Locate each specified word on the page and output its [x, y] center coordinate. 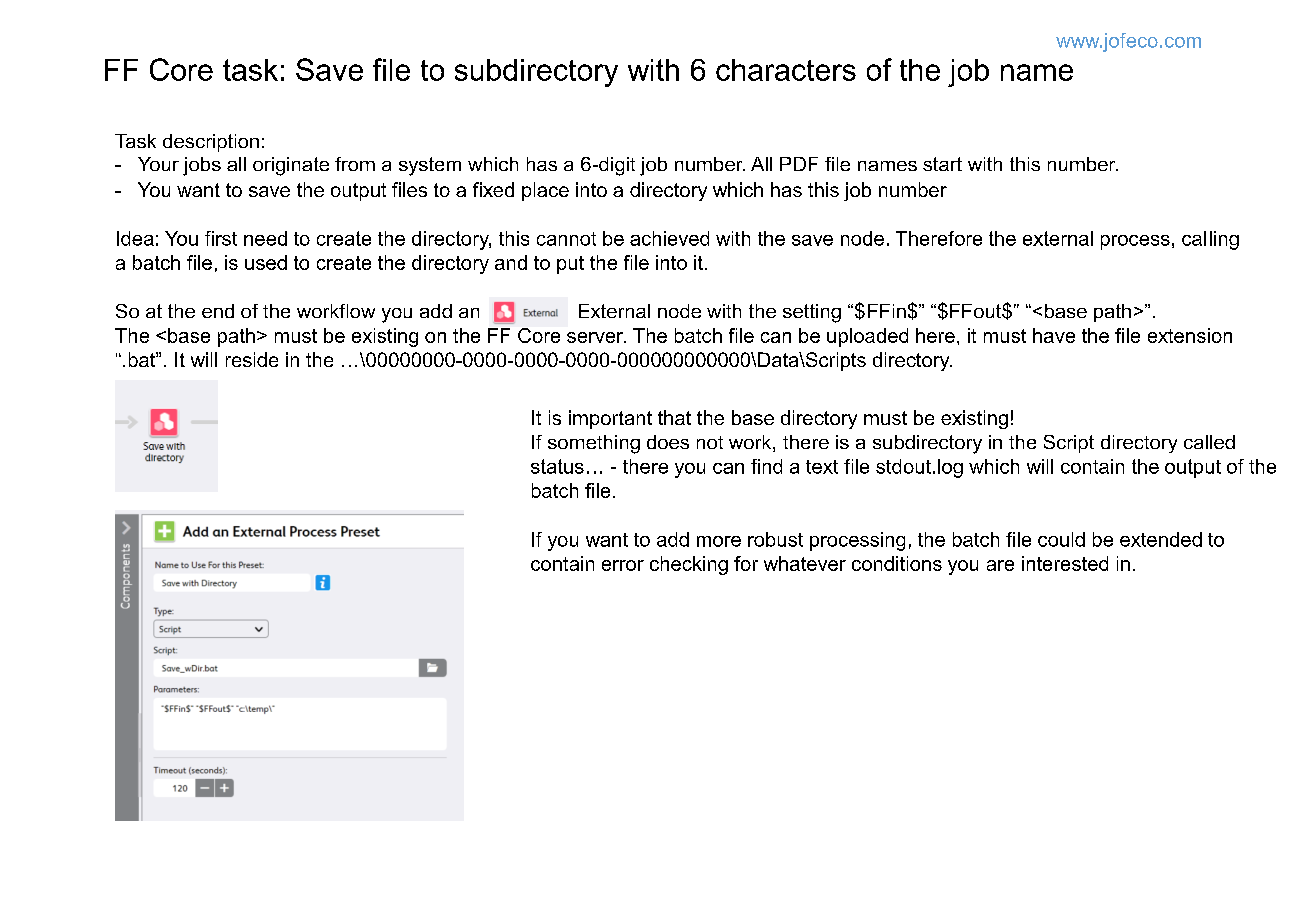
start [942, 164]
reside [252, 359]
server [596, 337]
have [1054, 335]
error [623, 565]
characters [786, 70]
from [355, 164]
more [719, 541]
